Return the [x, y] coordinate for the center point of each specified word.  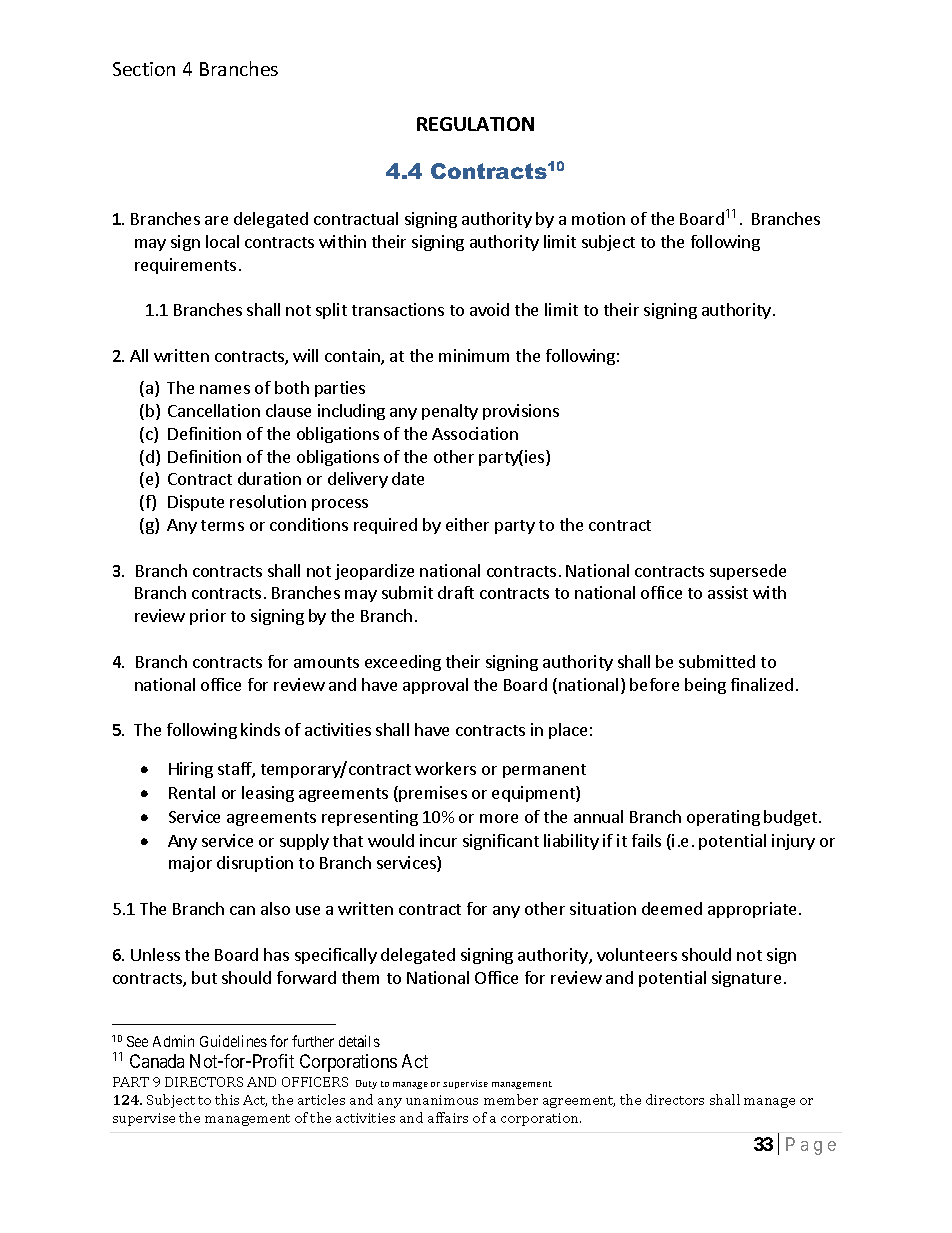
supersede [748, 572]
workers [445, 768]
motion [598, 218]
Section [144, 69]
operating [723, 818]
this [227, 1099]
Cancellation [214, 410]
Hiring [191, 770]
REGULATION [475, 124]
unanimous [442, 1100]
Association [475, 433]
